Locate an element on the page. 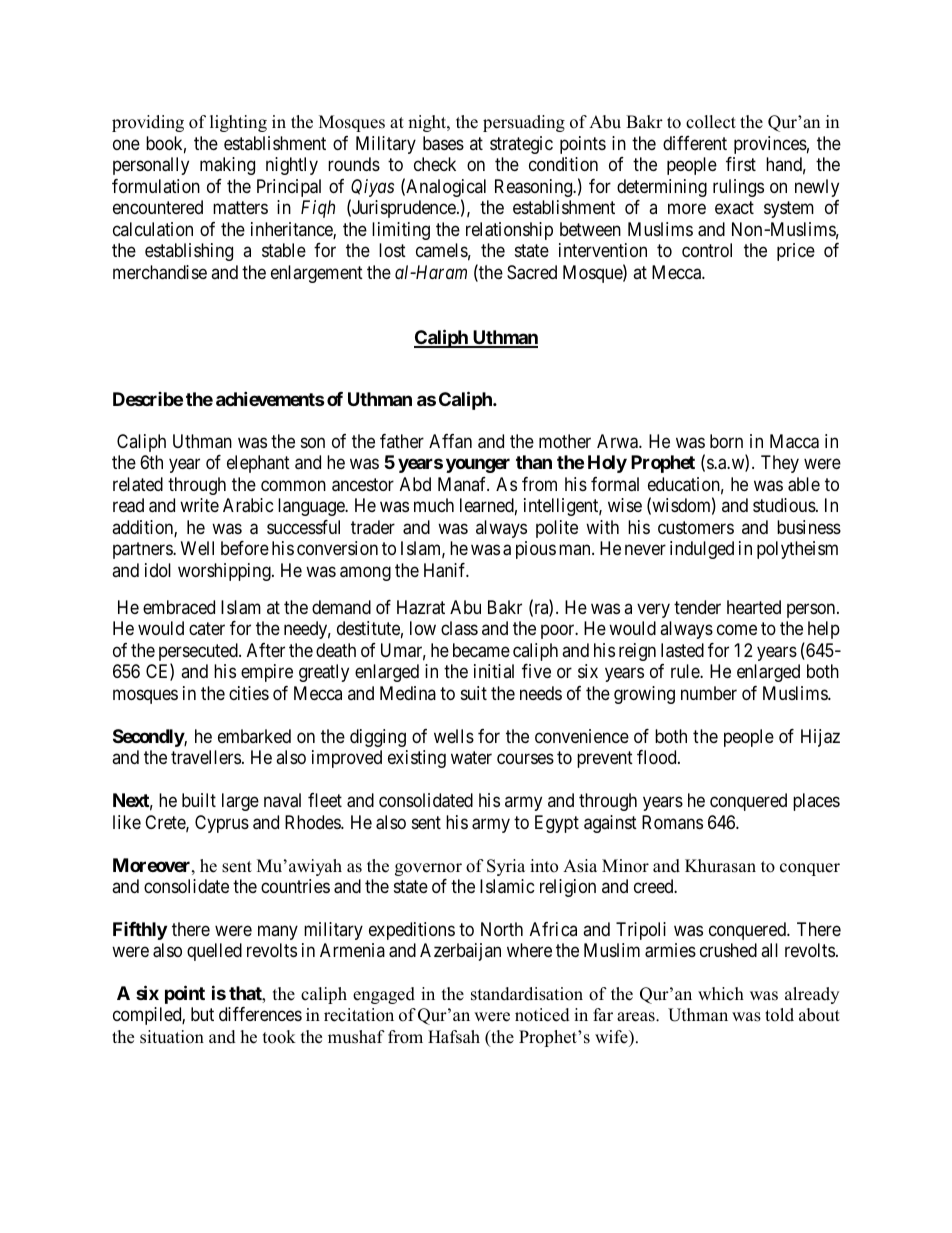 Image resolution: width=952 pixels, height=1233 pixels. Hazrat is located at coordinates (421, 607).
